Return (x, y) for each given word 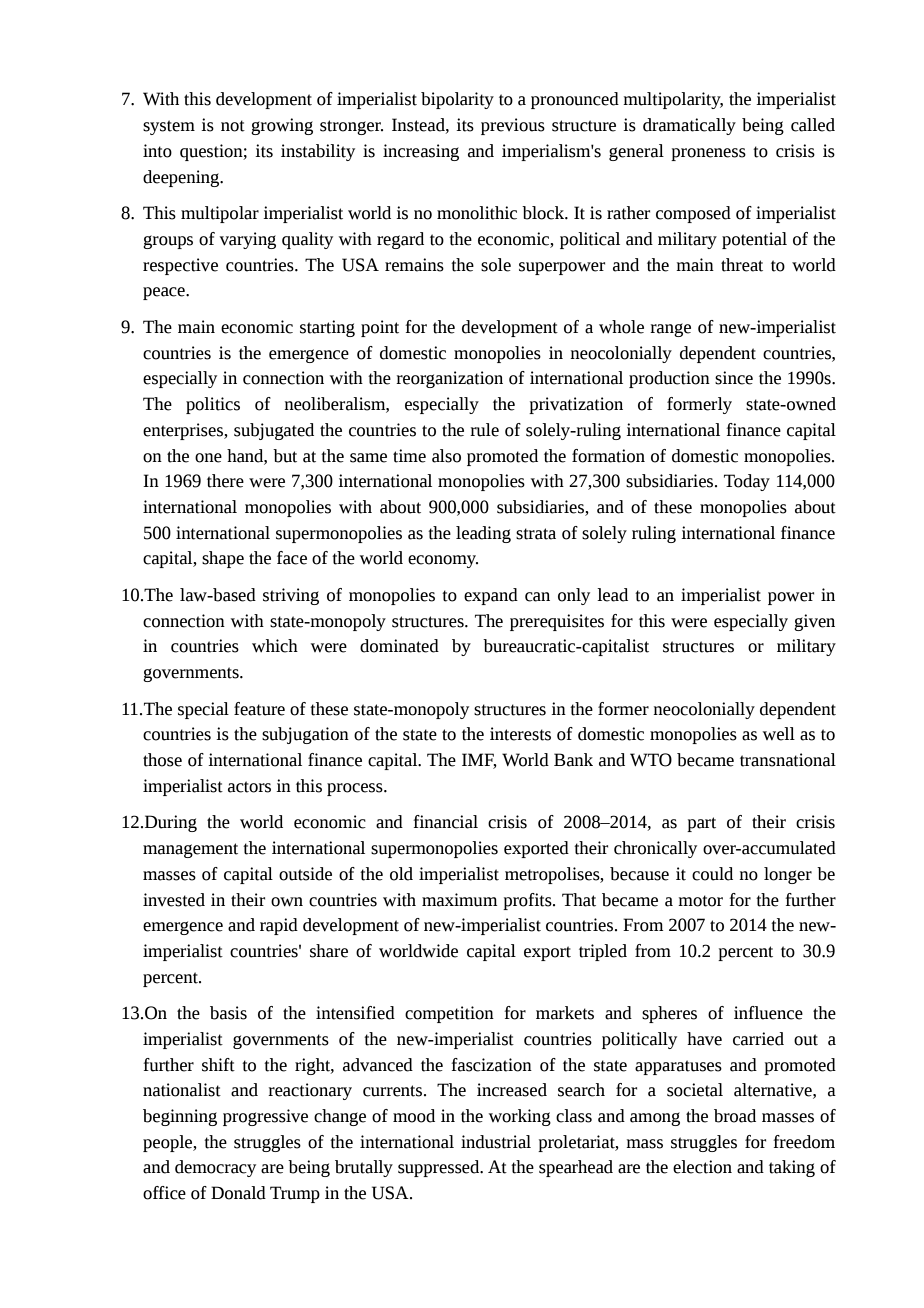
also (446, 456)
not (233, 126)
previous (513, 126)
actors (249, 787)
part (701, 824)
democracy (215, 1168)
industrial (496, 1142)
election (702, 1167)
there (225, 481)
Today (747, 482)
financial (445, 822)
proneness (708, 154)
